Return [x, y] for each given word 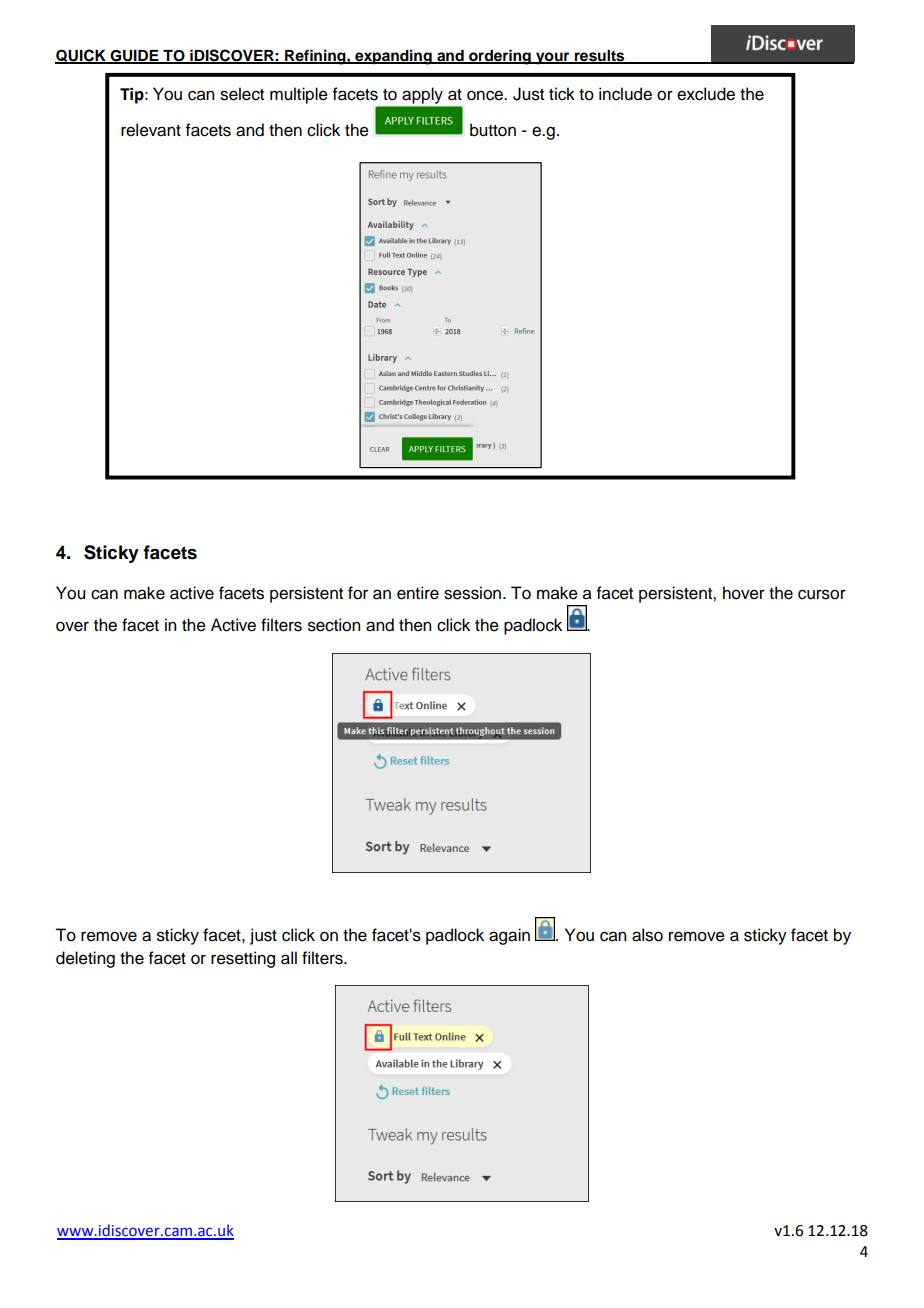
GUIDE [134, 57]
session [472, 593]
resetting [243, 959]
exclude [706, 94]
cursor [822, 594]
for [358, 593]
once [486, 95]
